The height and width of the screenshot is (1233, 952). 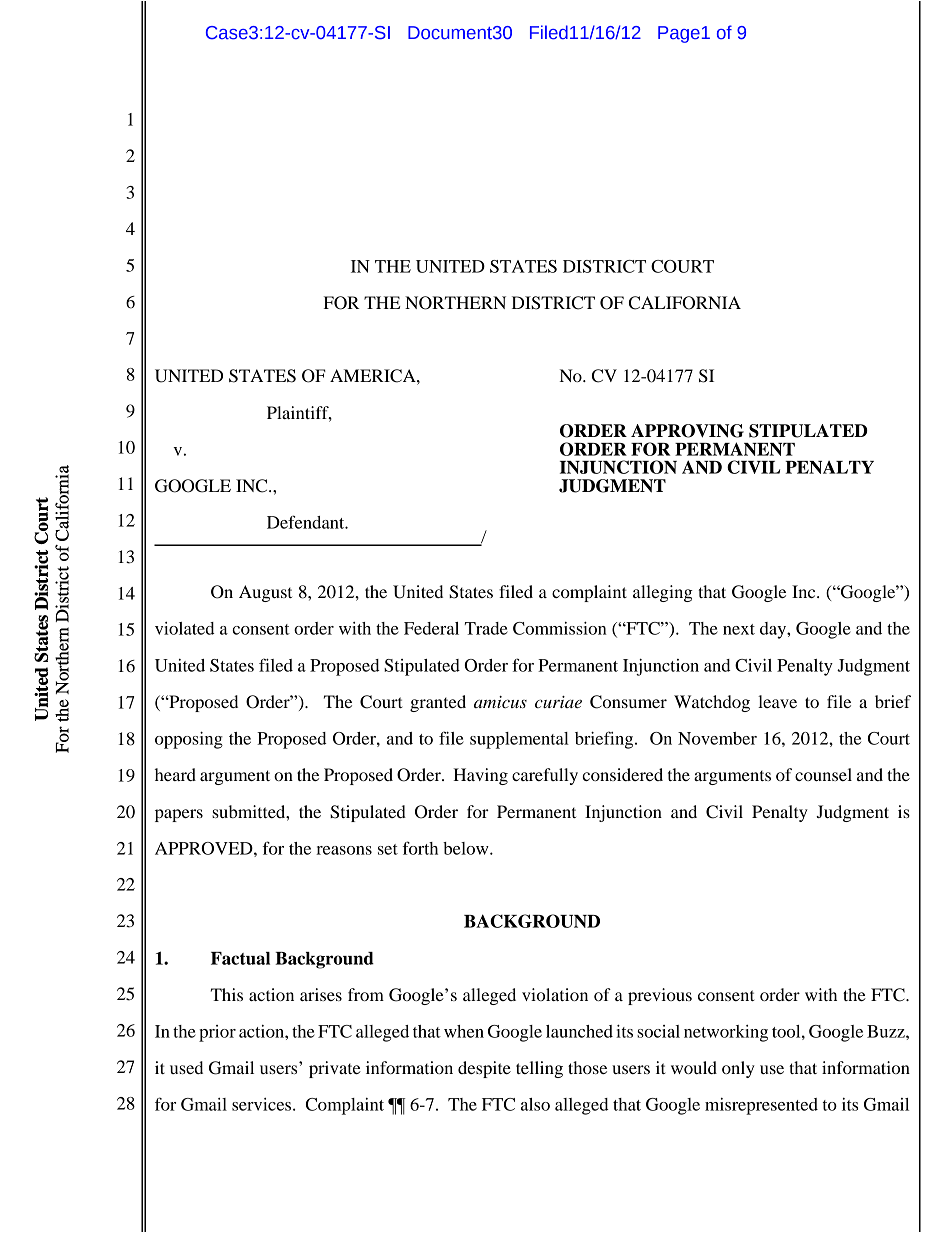 What do you see at coordinates (185, 628) in the screenshot?
I see `violated` at bounding box center [185, 628].
